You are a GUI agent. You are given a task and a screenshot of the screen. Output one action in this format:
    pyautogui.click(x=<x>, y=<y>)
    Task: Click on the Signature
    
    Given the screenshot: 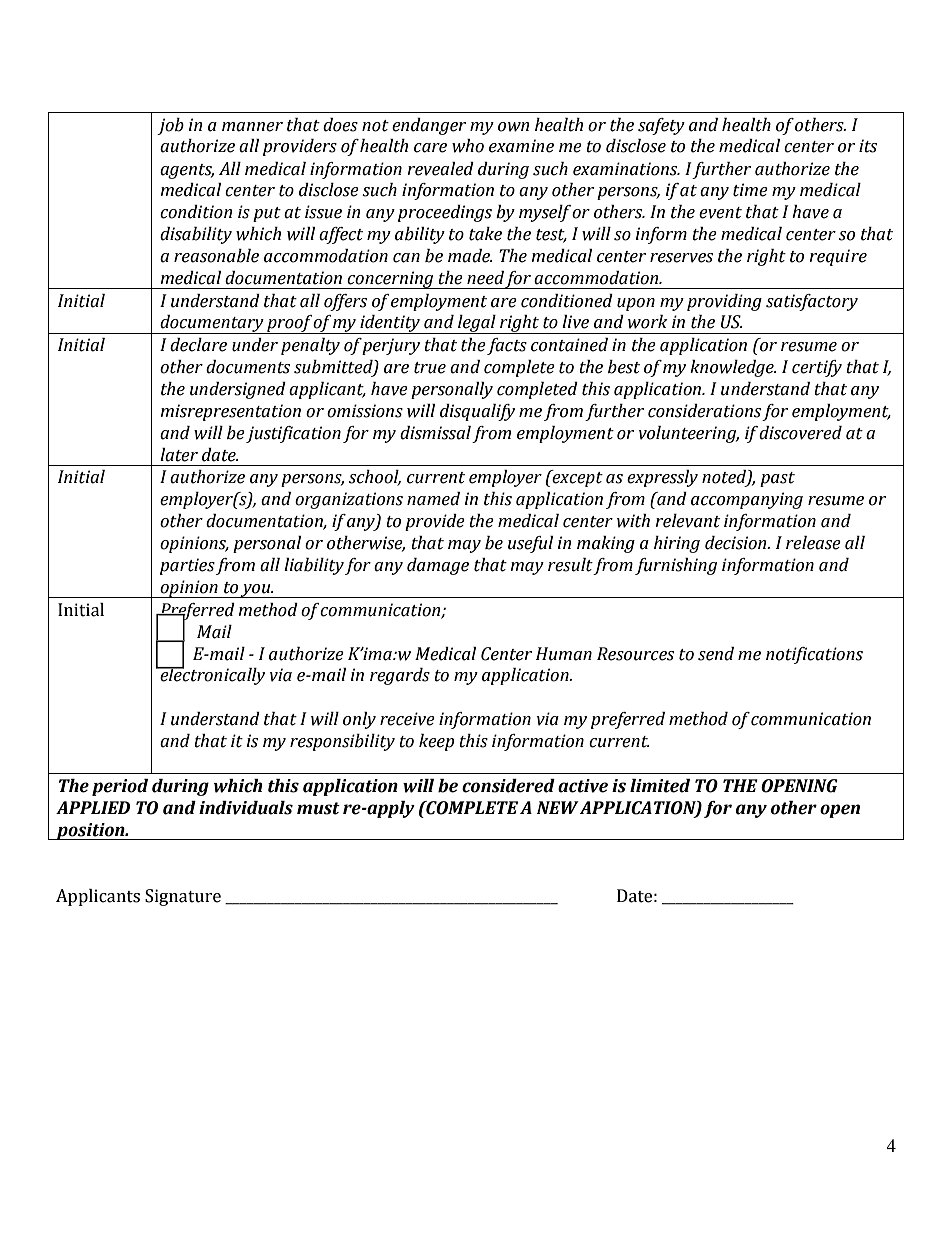 What is the action you would take?
    pyautogui.click(x=183, y=897)
